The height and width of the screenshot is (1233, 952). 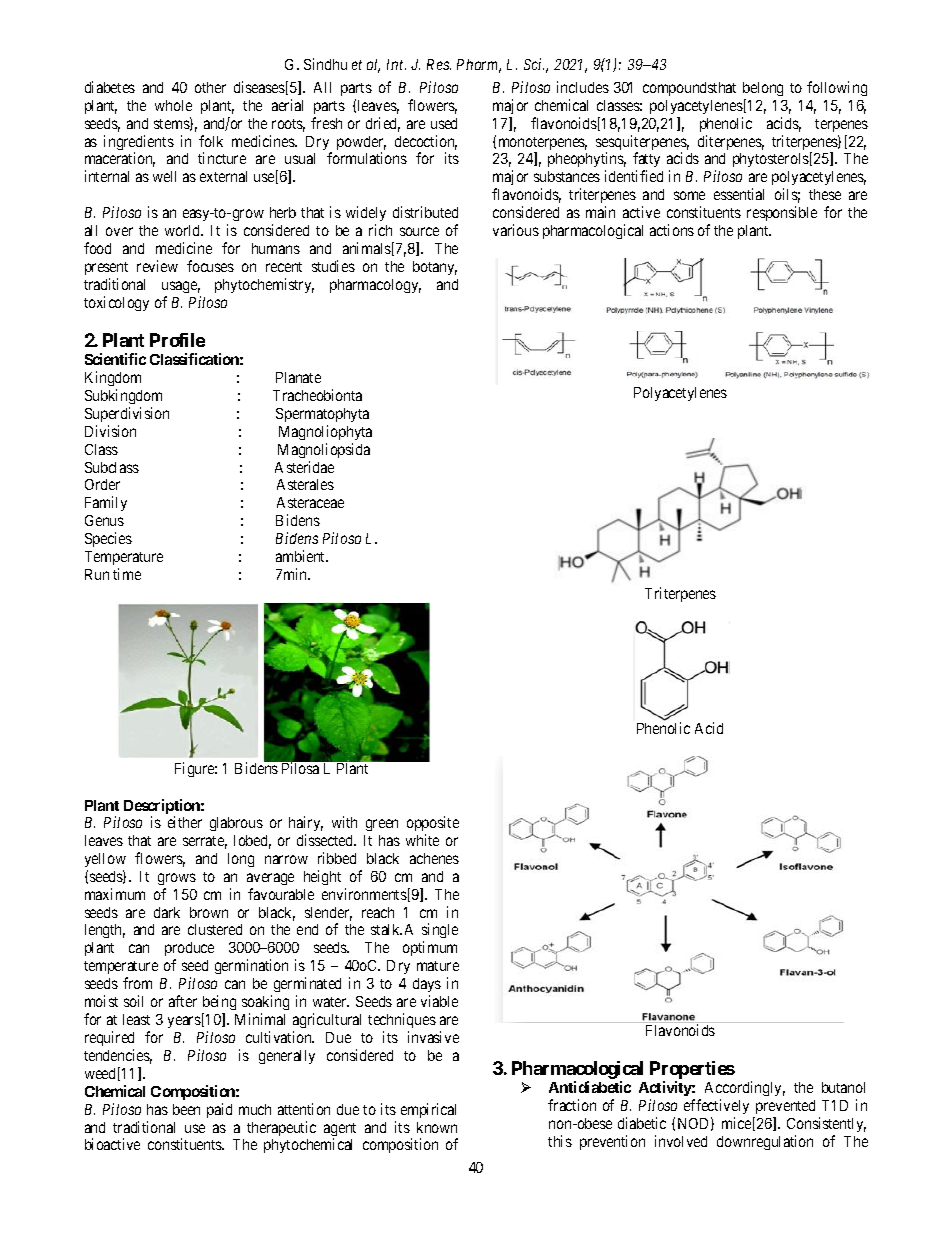 What do you see at coordinates (444, 123) in the screenshot?
I see `used` at bounding box center [444, 123].
